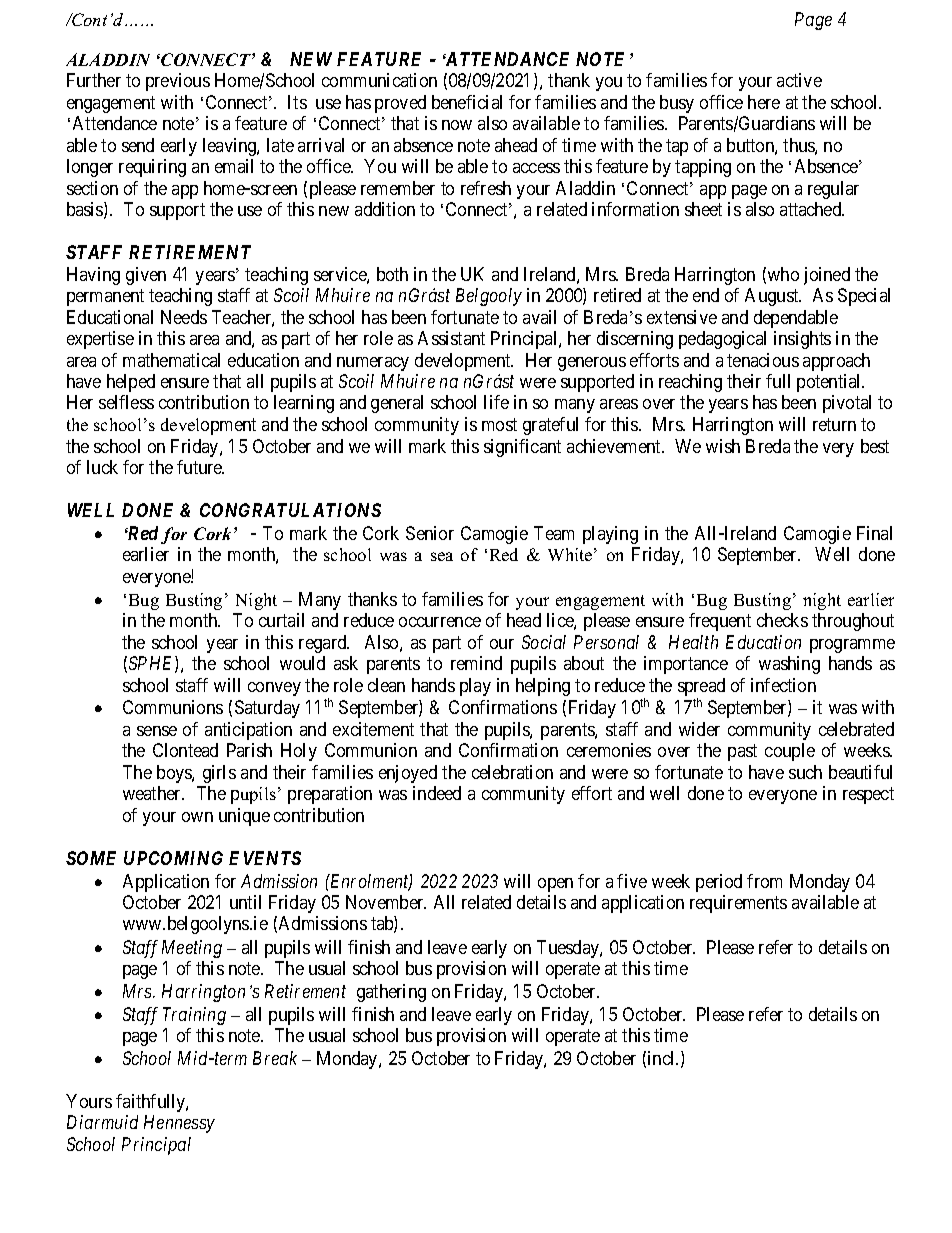 The height and width of the document is (1233, 952). What do you see at coordinates (391, 993) in the document?
I see `gathering` at bounding box center [391, 993].
